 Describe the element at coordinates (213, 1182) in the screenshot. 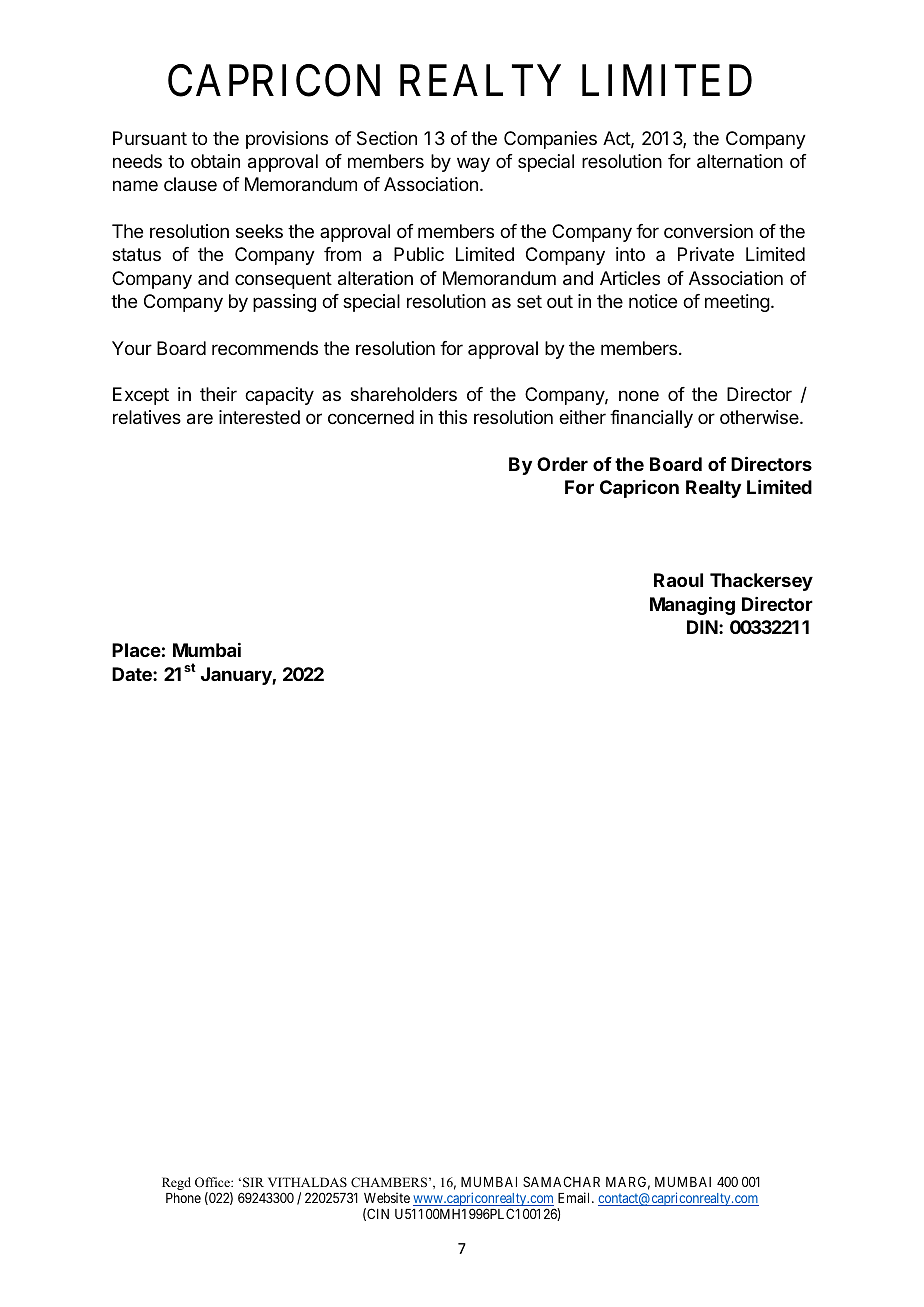

I see `Office` at that location.
